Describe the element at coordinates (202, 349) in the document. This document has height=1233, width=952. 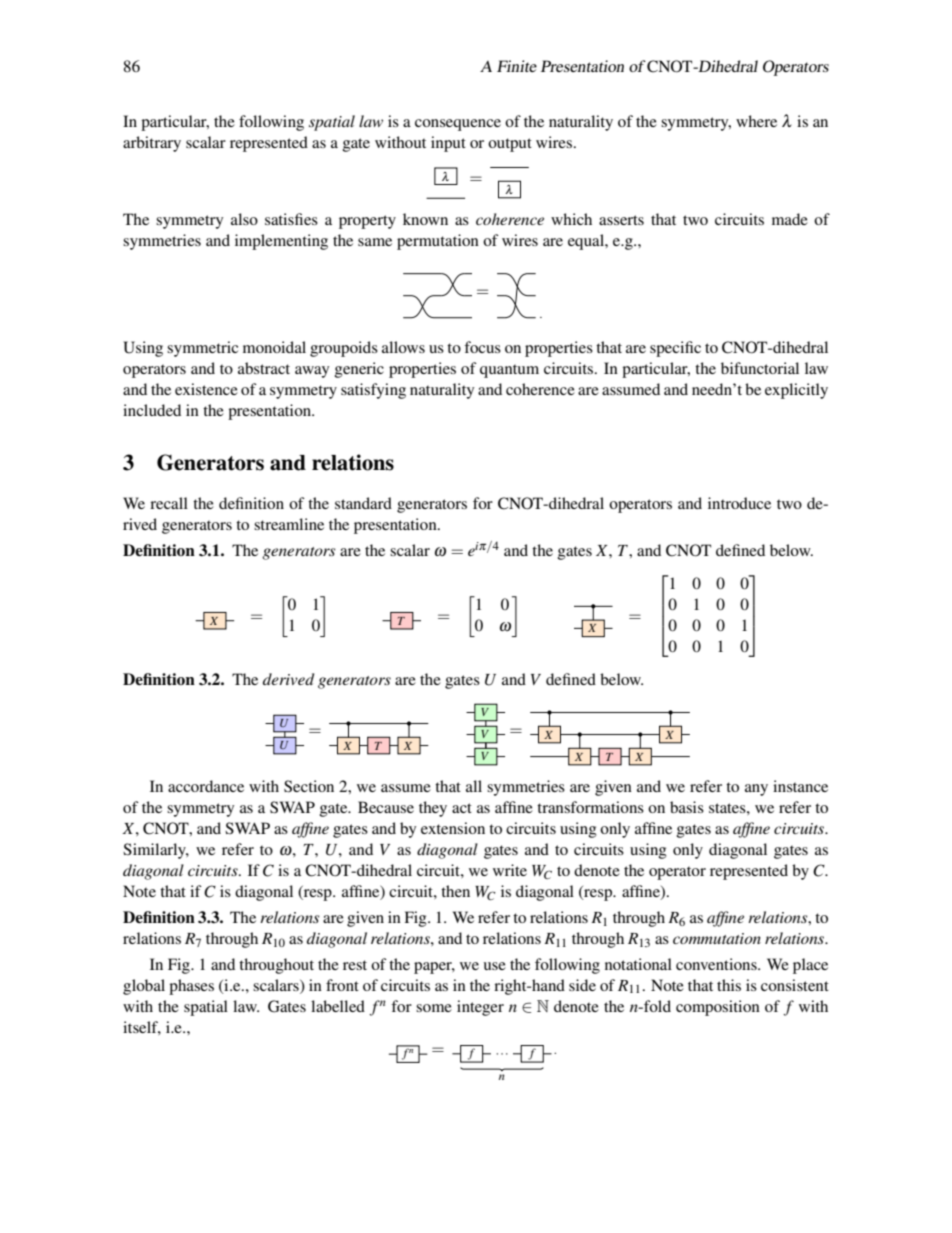
I see `symmetric` at that location.
